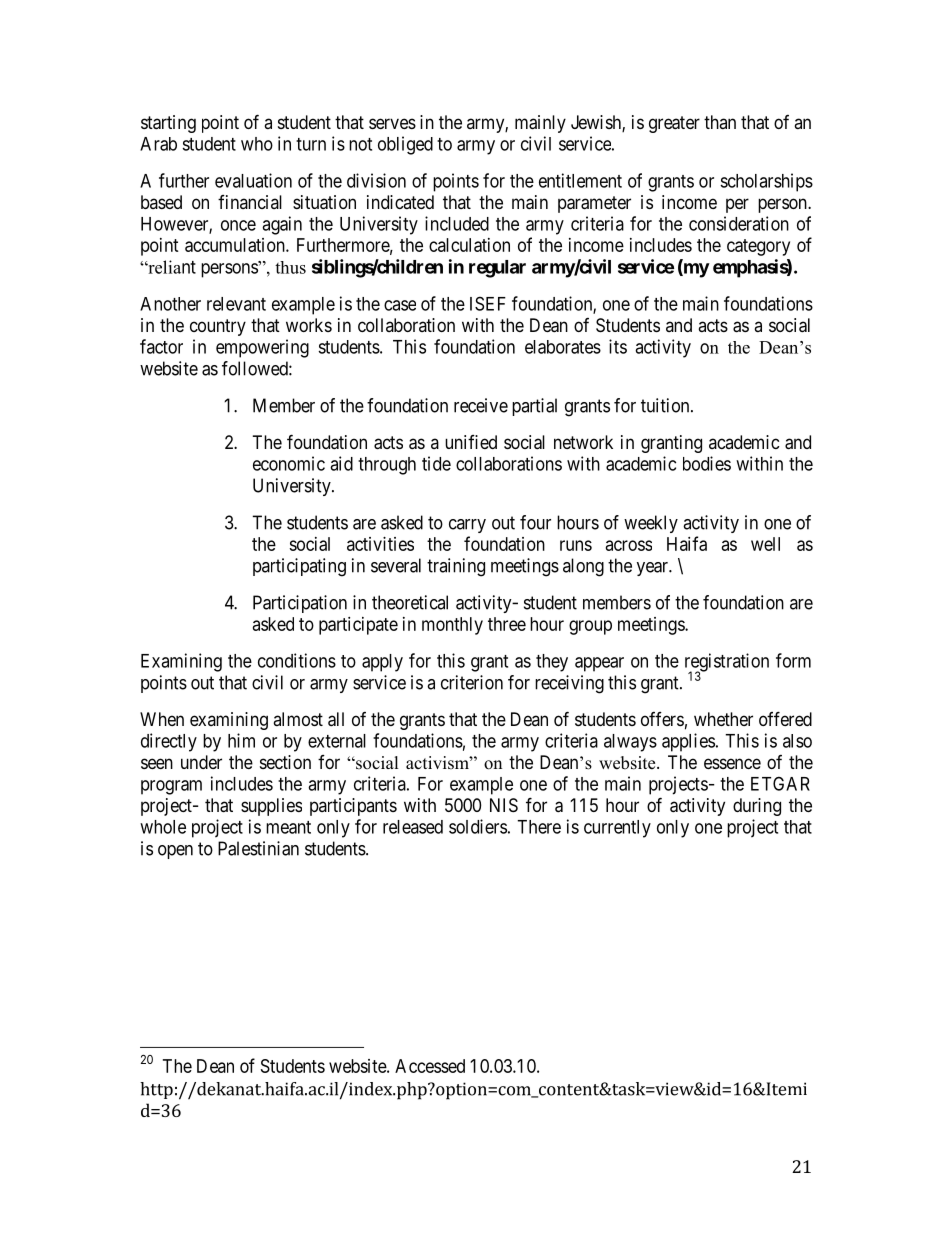  I want to click on soldiers, so click(478, 826).
